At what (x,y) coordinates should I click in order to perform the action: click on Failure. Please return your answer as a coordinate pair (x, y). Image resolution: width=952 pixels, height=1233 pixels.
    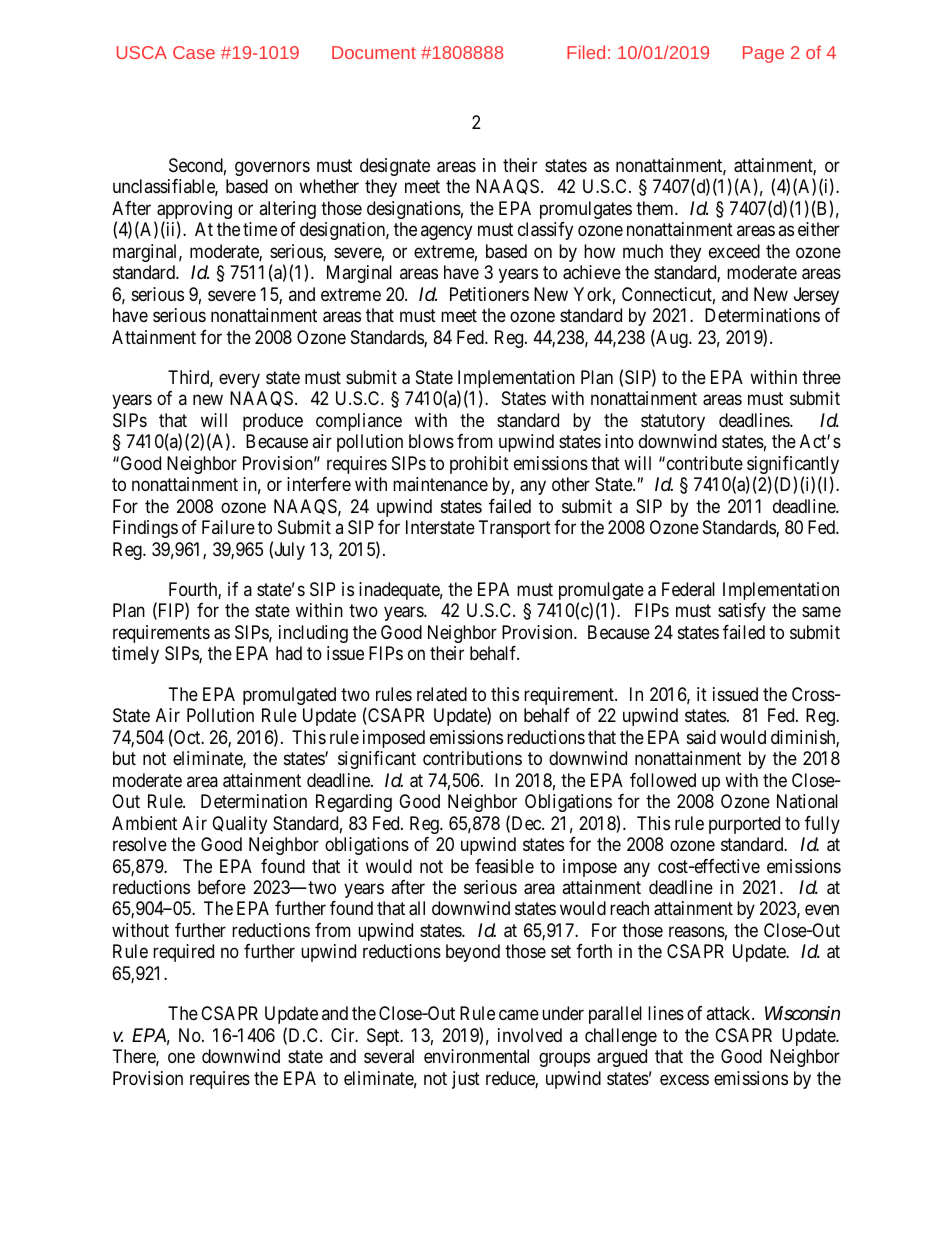
    Looking at the image, I should click on (228, 527).
